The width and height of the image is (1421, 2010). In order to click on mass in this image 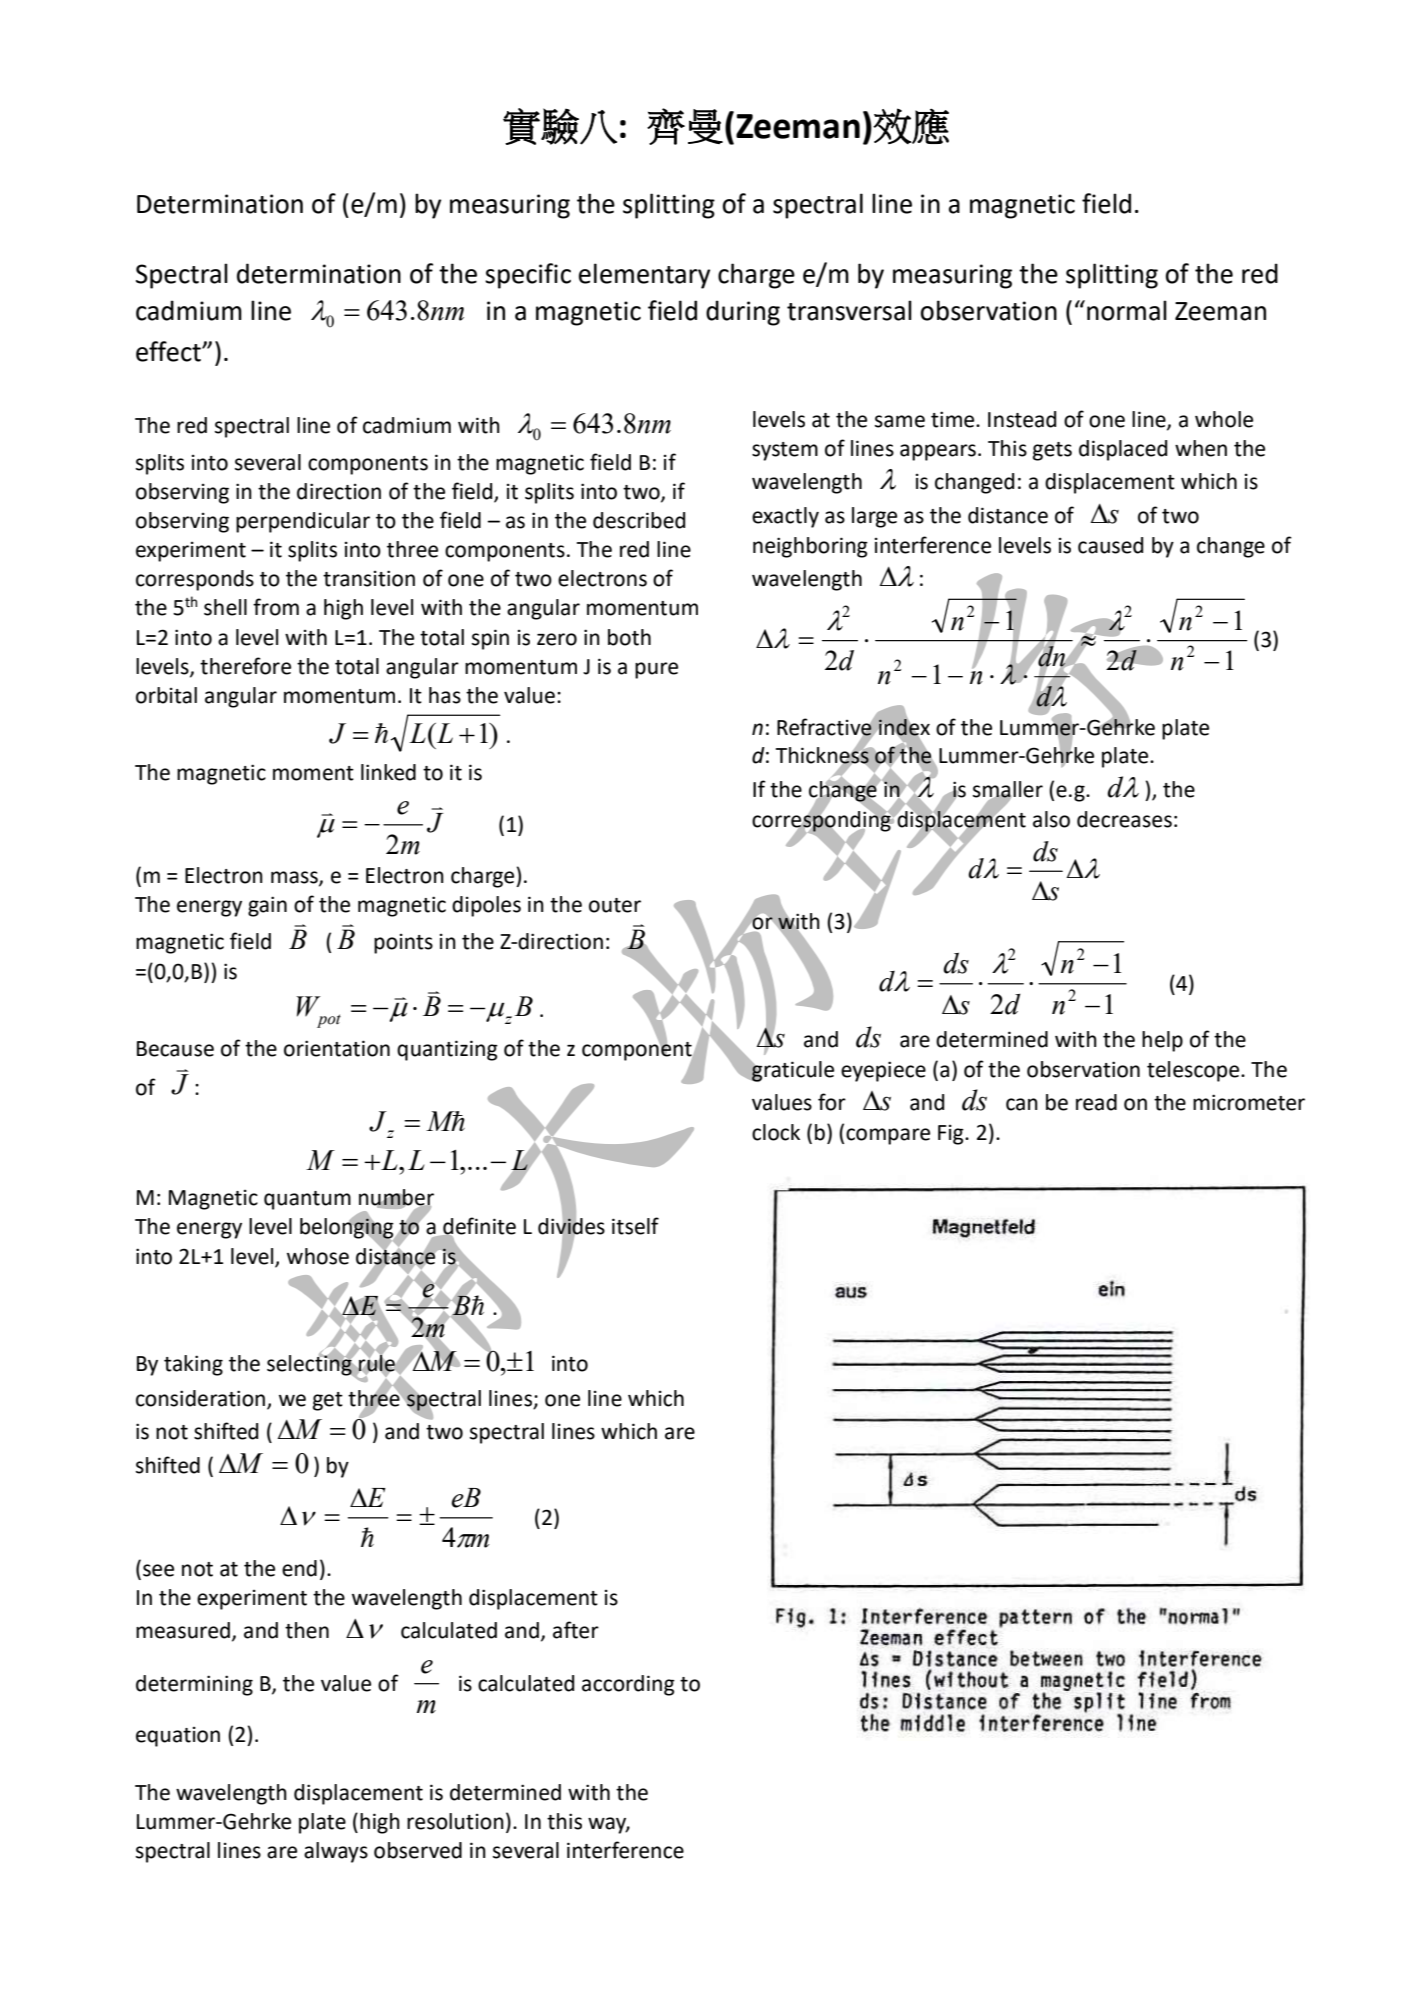, I will do `click(295, 878)`.
